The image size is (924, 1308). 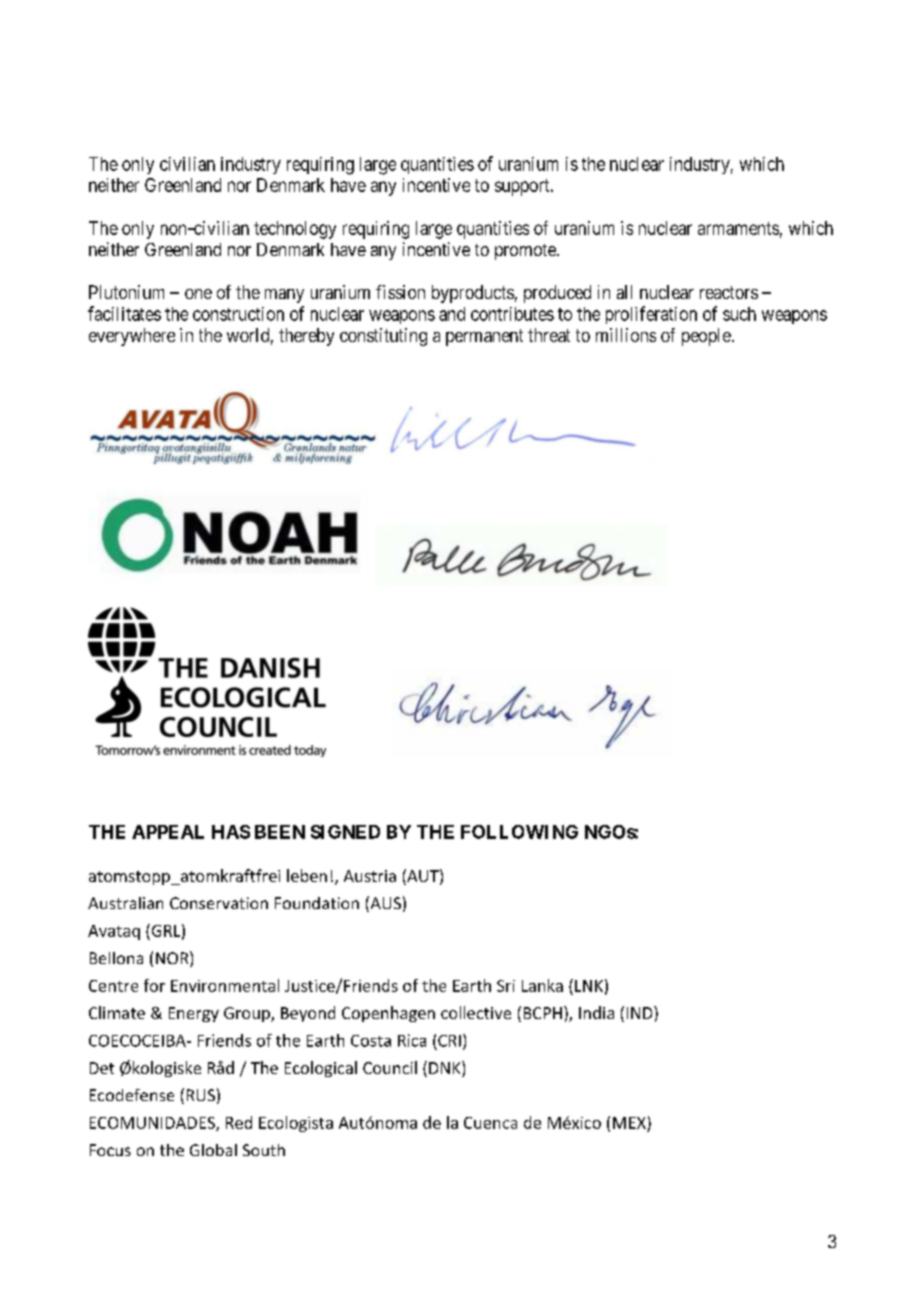 I want to click on LNK, so click(x=589, y=986).
